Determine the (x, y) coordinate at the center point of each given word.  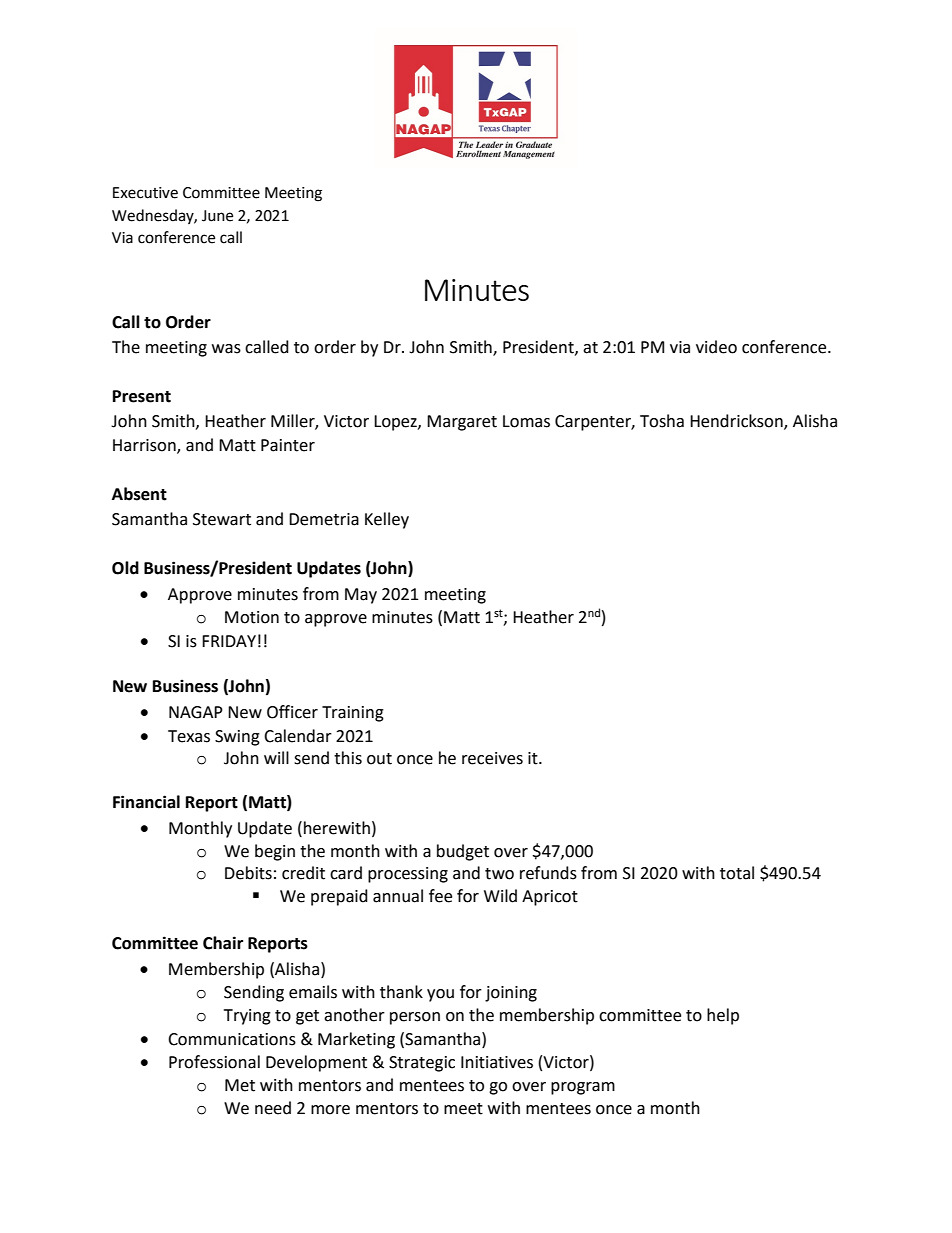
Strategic (422, 1064)
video (716, 347)
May (361, 596)
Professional (214, 1062)
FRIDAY (229, 641)
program (583, 1088)
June (217, 216)
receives (492, 758)
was (226, 349)
